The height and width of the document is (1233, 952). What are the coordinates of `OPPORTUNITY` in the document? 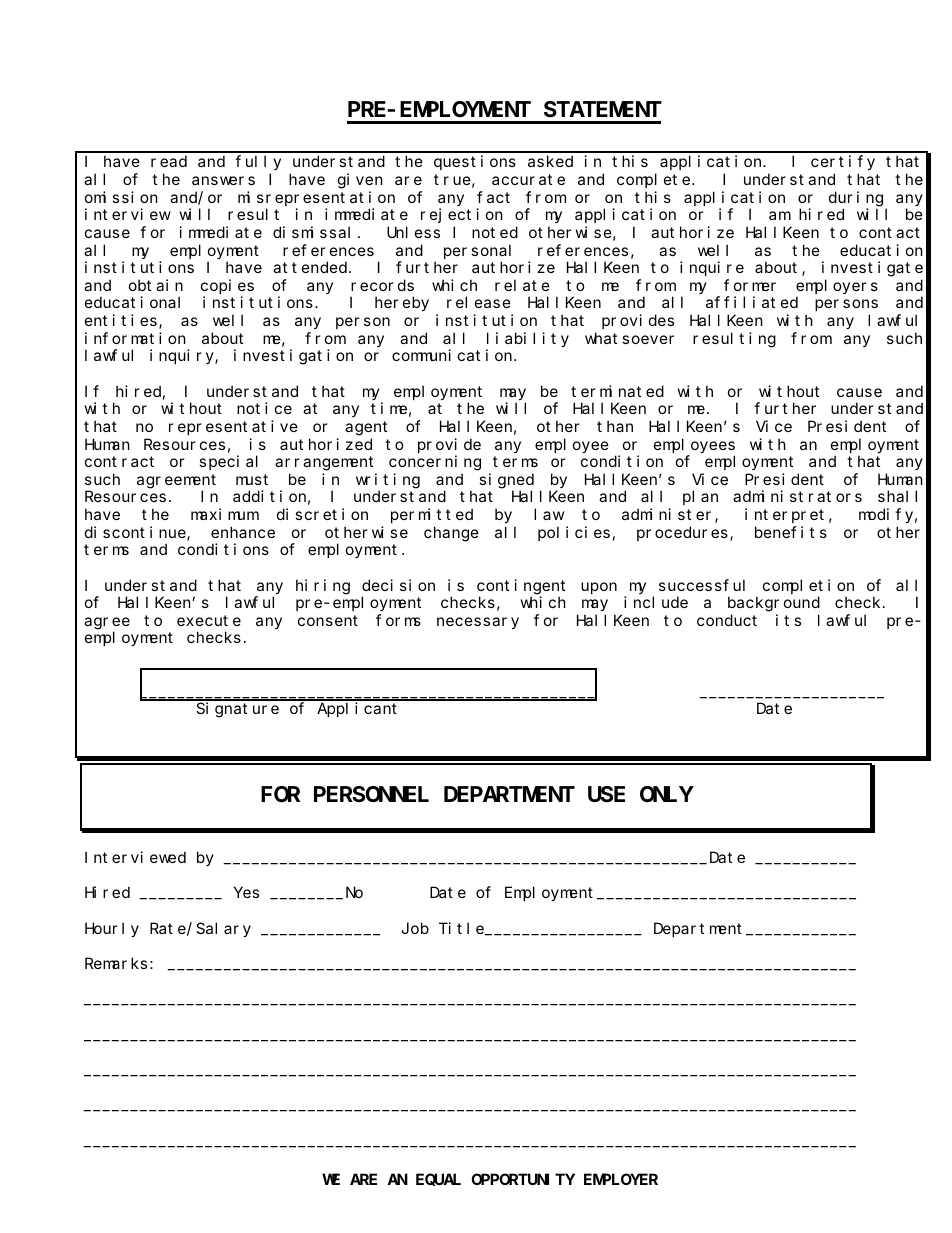 It's located at (523, 1179).
